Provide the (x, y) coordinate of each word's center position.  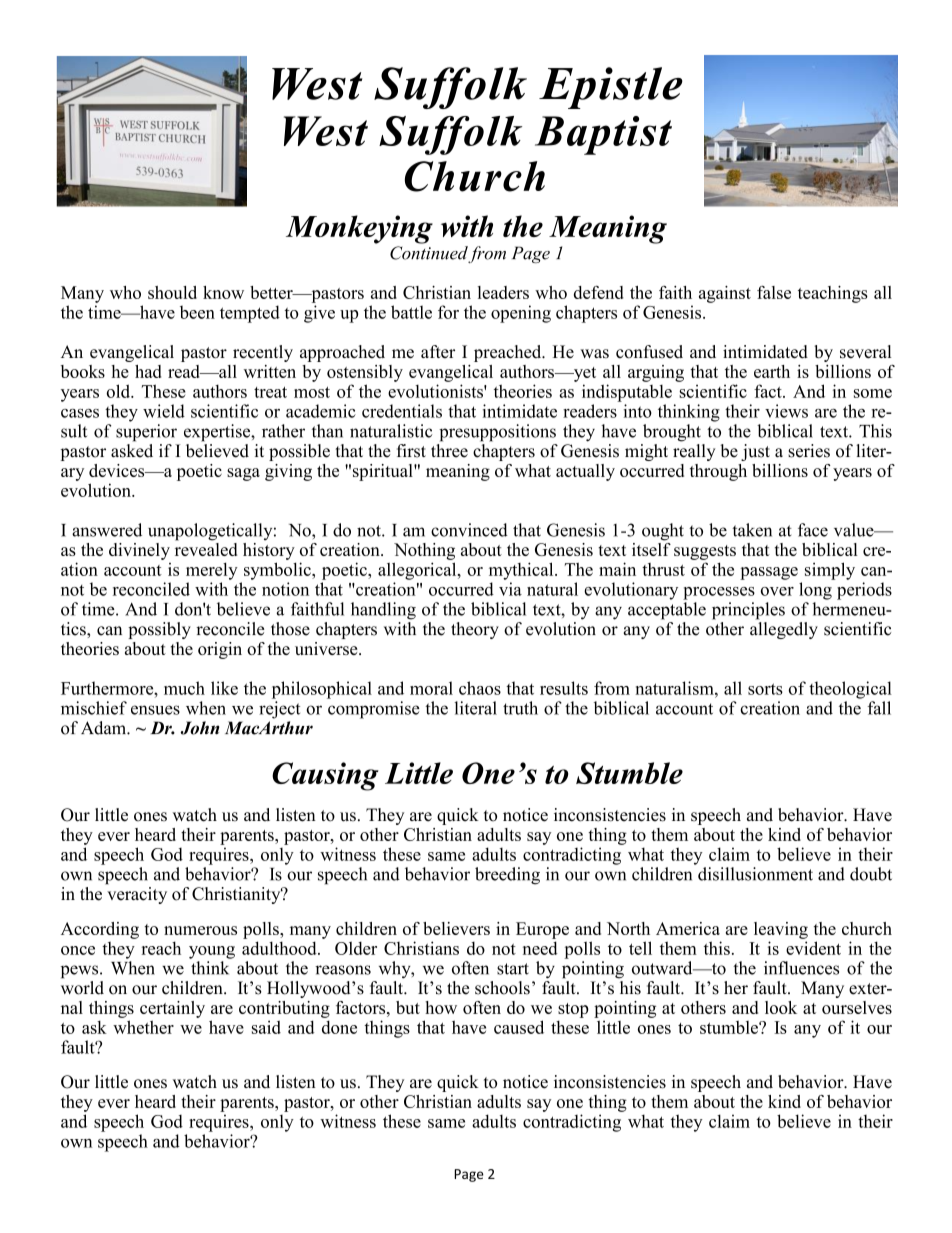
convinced (469, 530)
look (781, 1007)
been (197, 312)
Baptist (603, 135)
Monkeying (359, 229)
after (438, 351)
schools (502, 988)
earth (772, 371)
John (200, 728)
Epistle (611, 88)
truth (520, 708)
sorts (765, 689)
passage (769, 573)
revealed (206, 548)
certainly (172, 1009)
